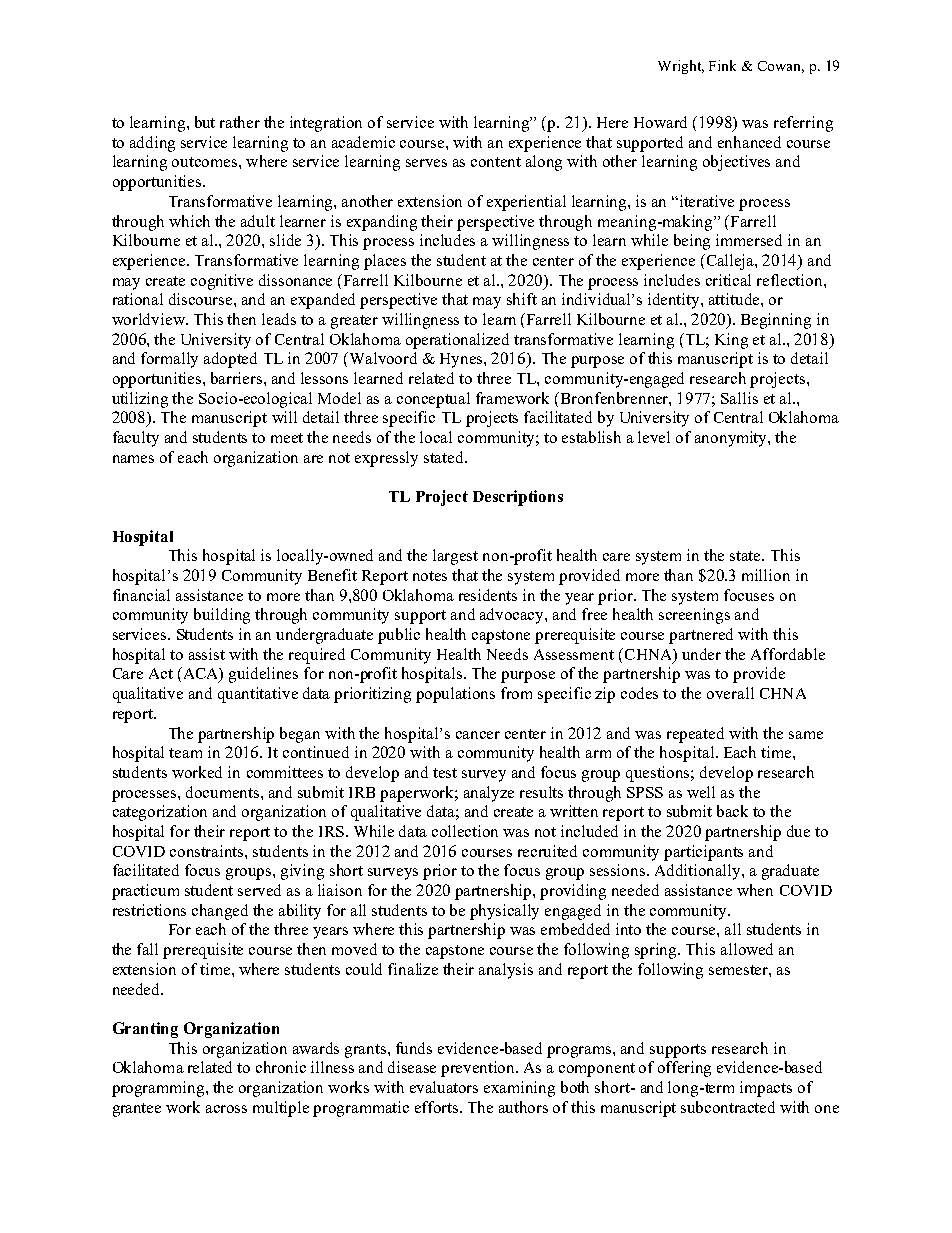 This screenshot has width=952, height=1233. What do you see at coordinates (654, 437) in the screenshot?
I see `level` at bounding box center [654, 437].
